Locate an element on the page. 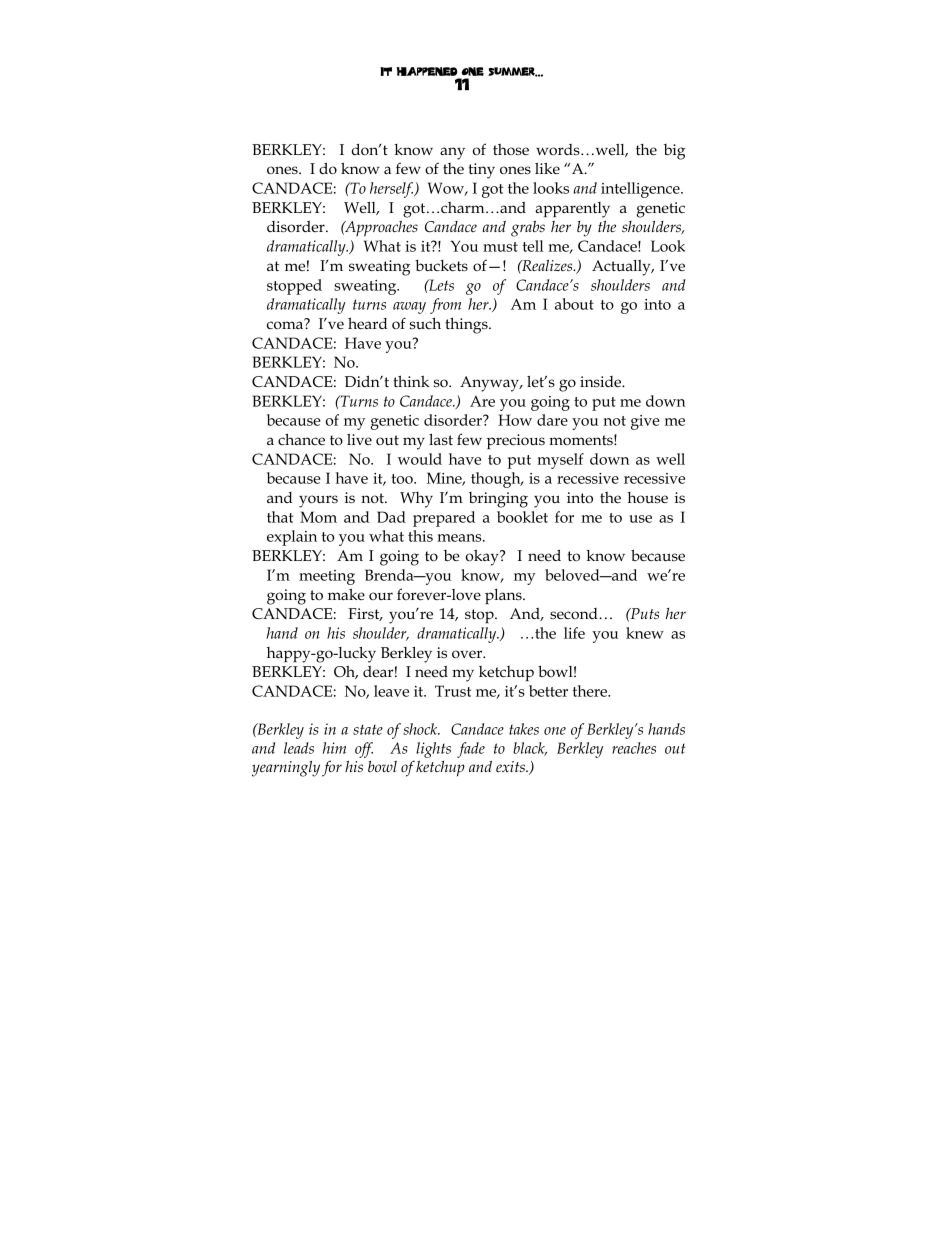 The width and height of the image is (952, 1233). big is located at coordinates (674, 152).
